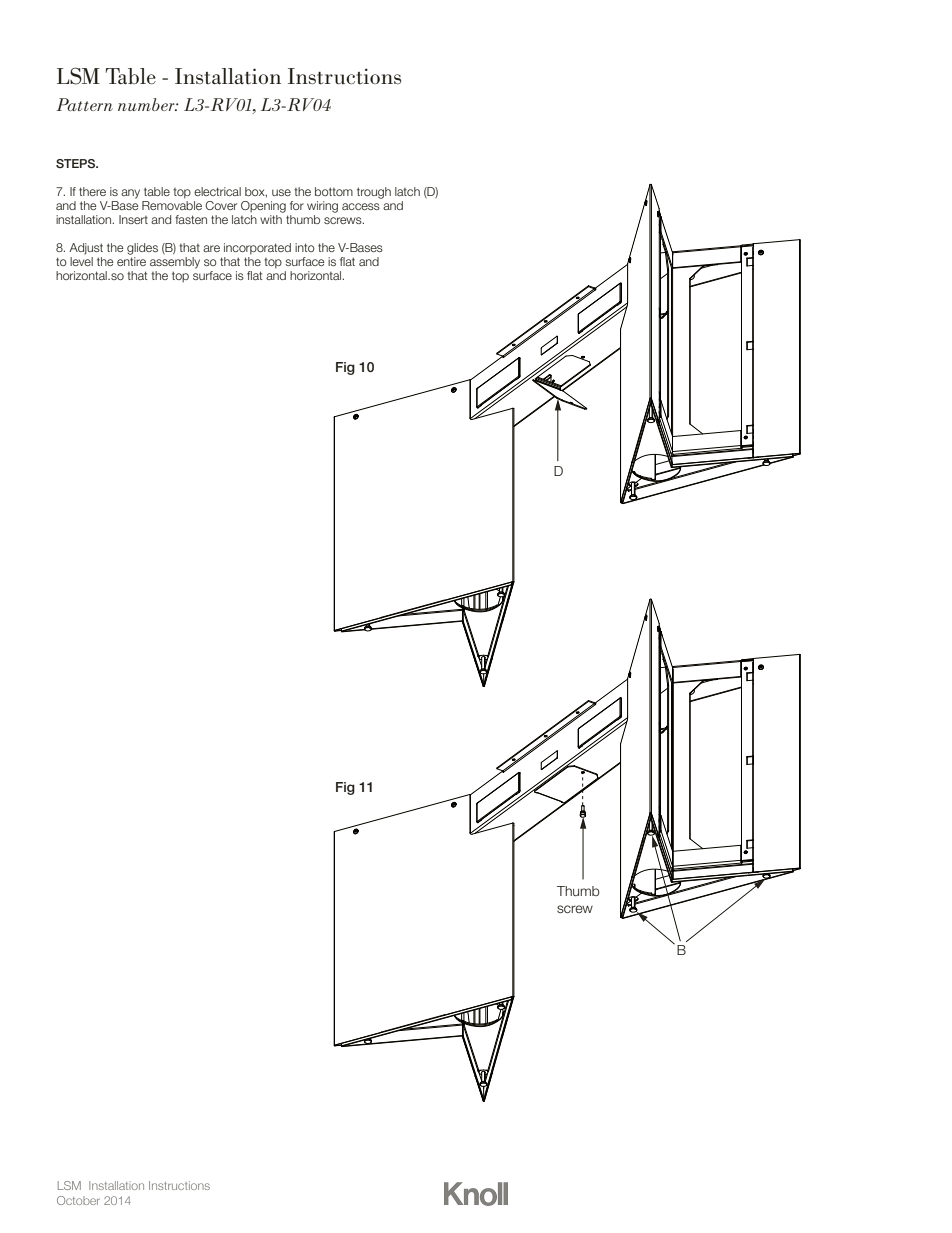 Image resolution: width=952 pixels, height=1233 pixels. Describe the element at coordinates (81, 261) in the screenshot. I see `level` at that location.
